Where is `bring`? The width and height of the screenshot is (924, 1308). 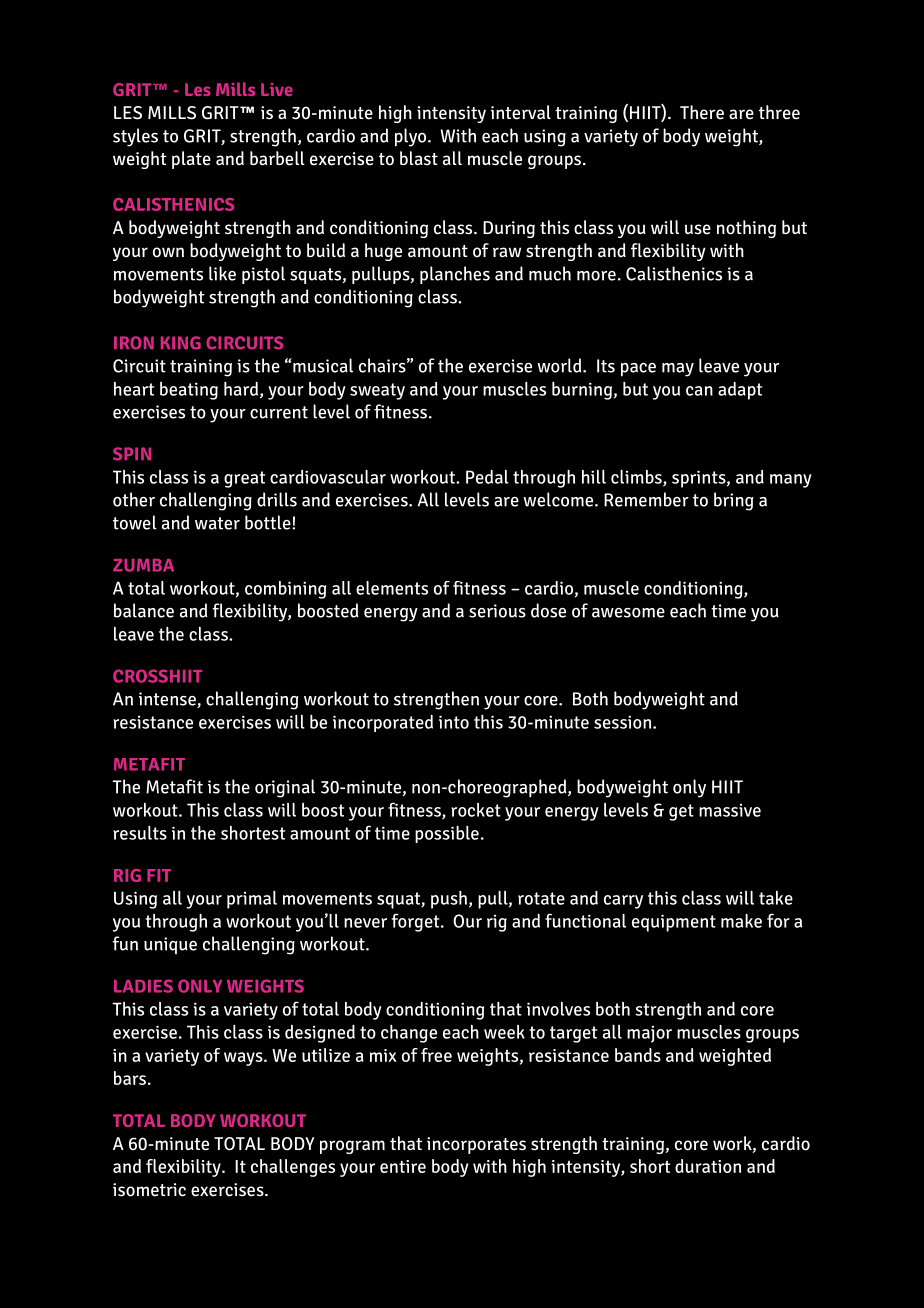 bring is located at coordinates (733, 501).
